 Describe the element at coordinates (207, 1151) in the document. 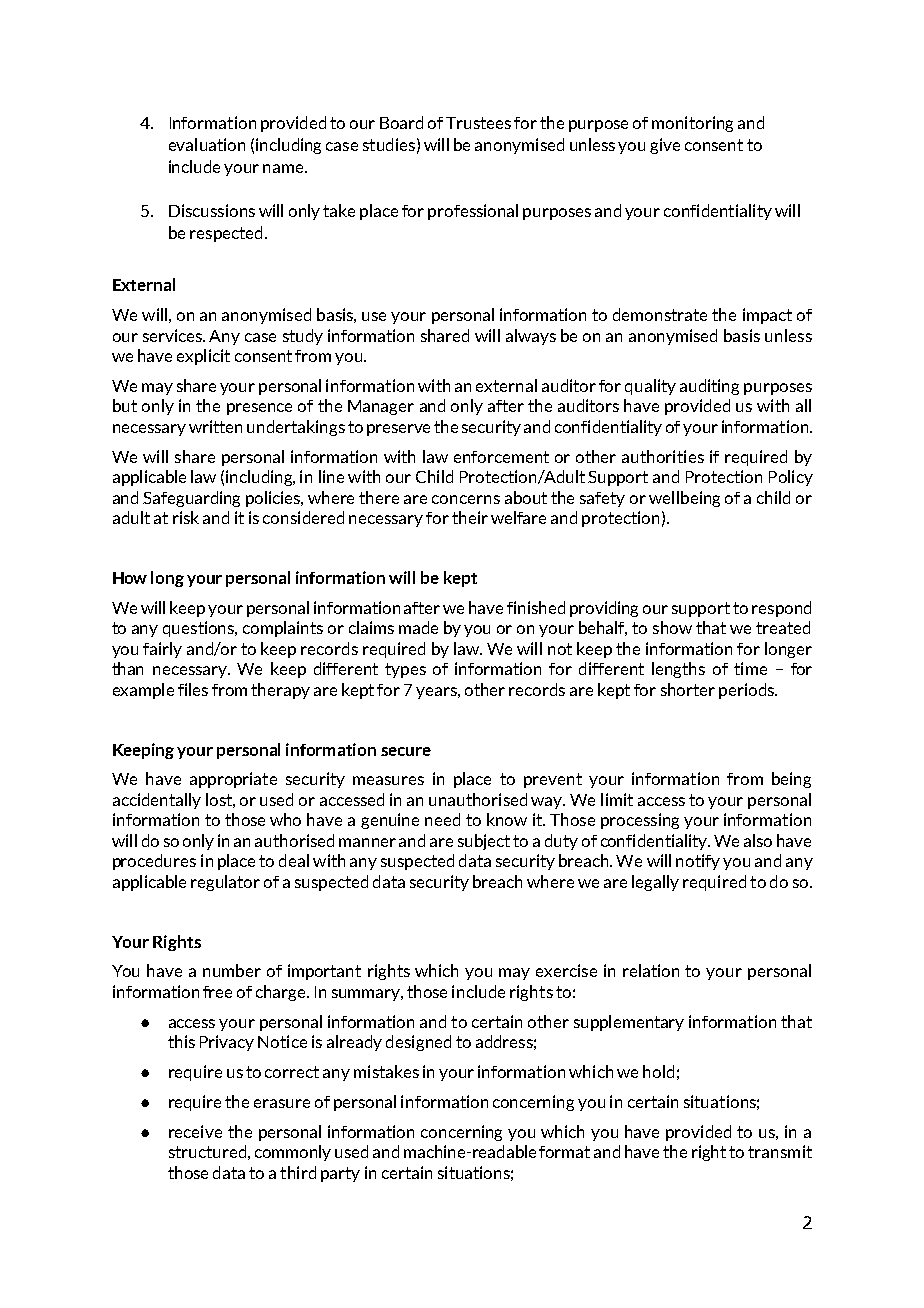

I see `structured` at that location.
